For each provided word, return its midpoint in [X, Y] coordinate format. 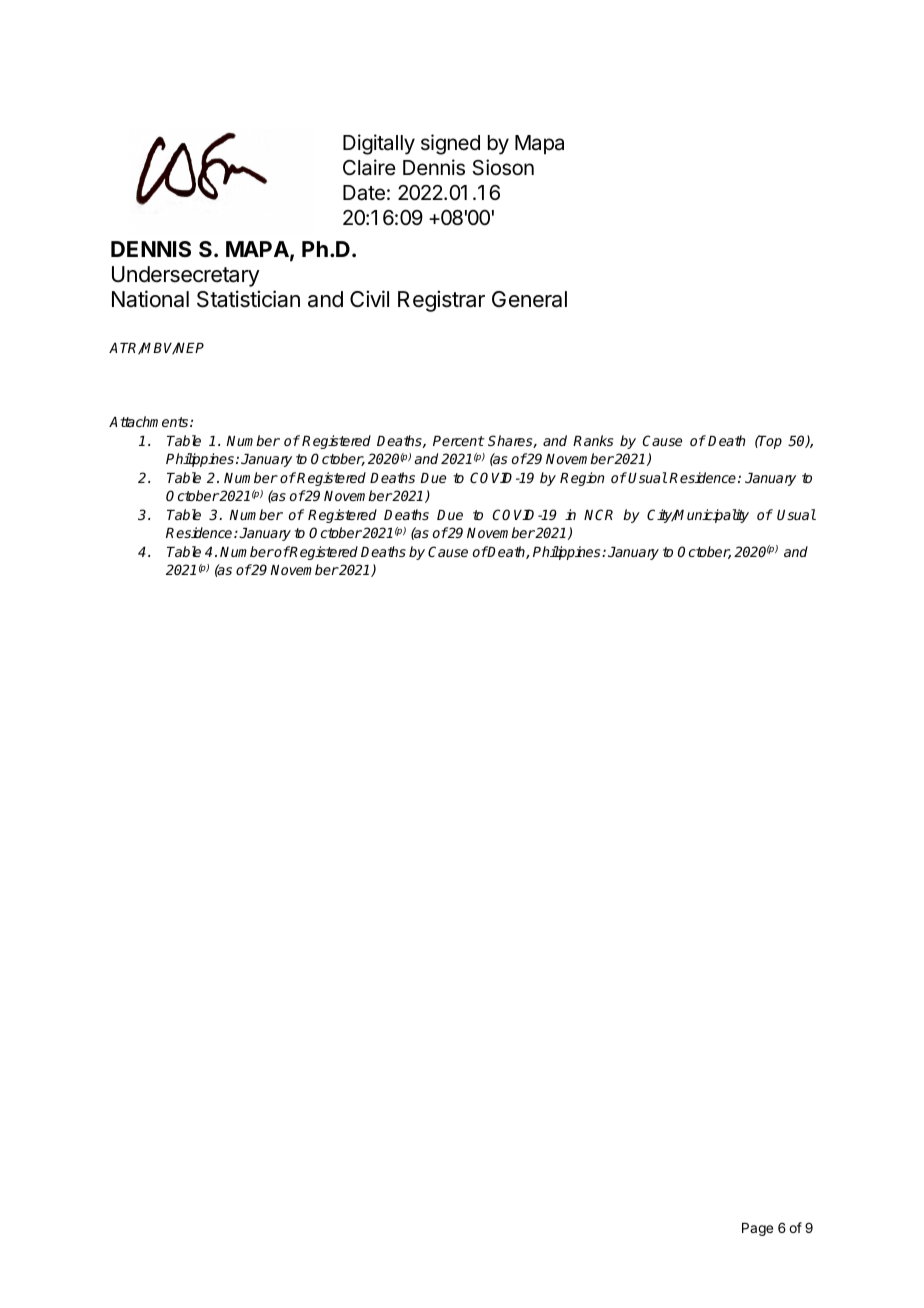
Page [757, 1229]
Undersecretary [186, 276]
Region [582, 479]
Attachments [150, 421]
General [529, 299]
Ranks [593, 440]
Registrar [441, 301]
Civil [369, 298]
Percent [458, 441]
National [150, 299]
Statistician [248, 299]
